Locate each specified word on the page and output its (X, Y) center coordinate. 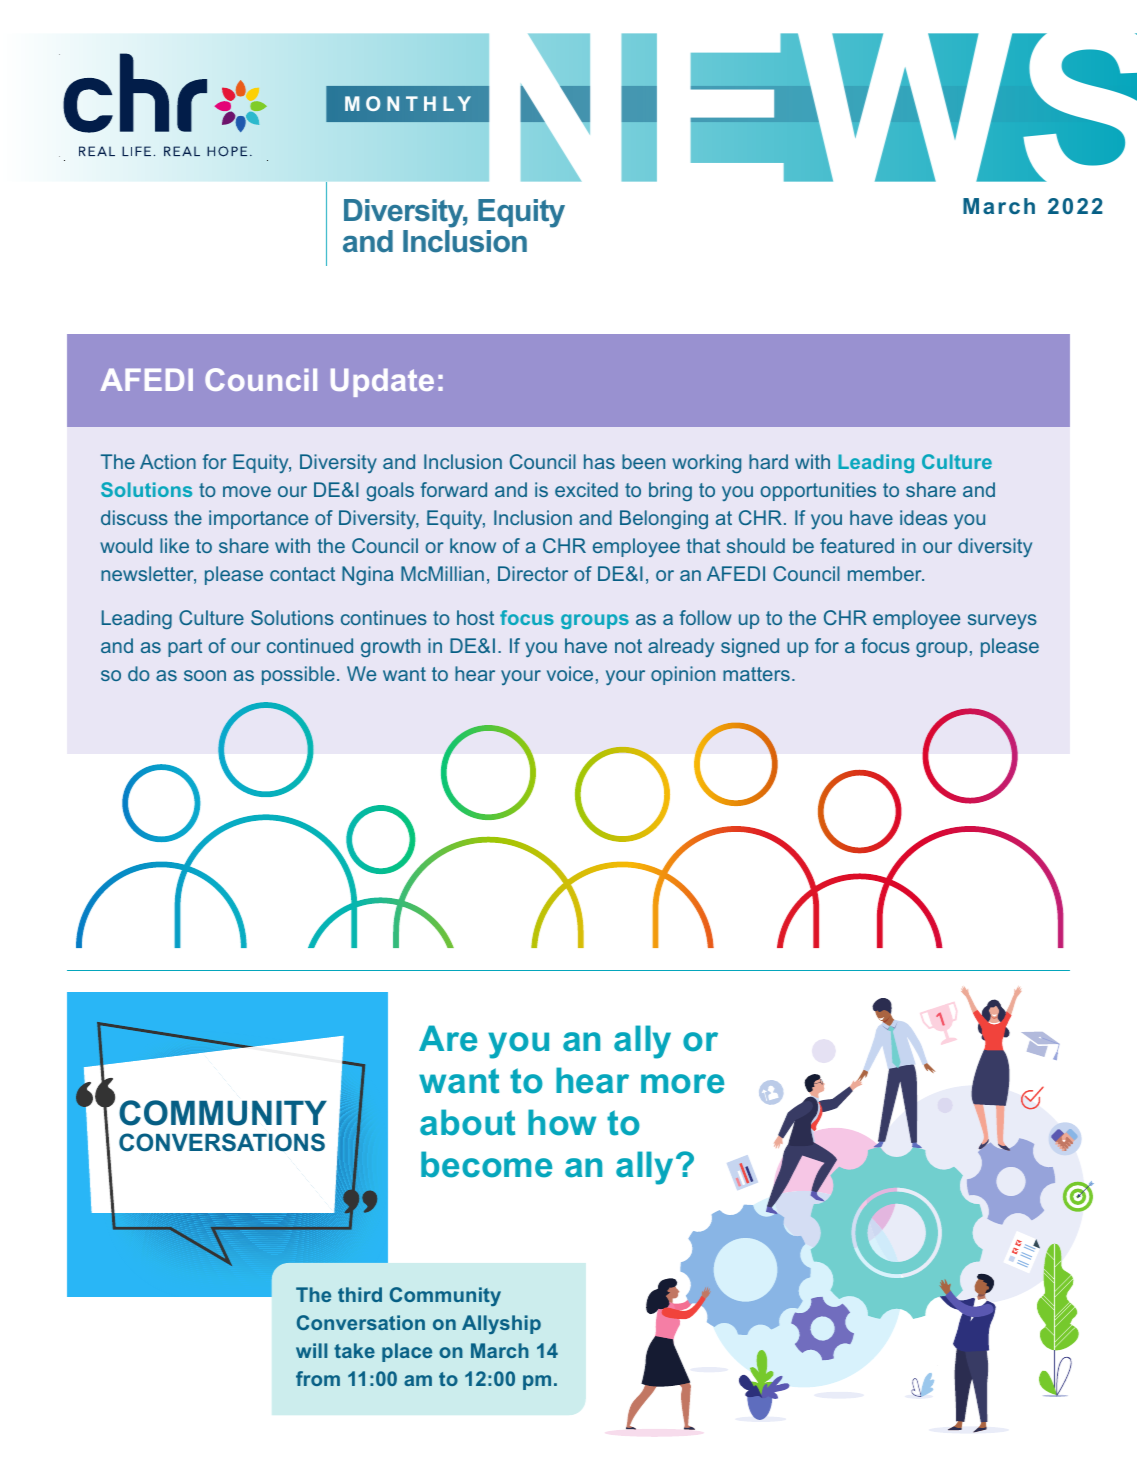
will (311, 1350)
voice (570, 673)
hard (768, 461)
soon (205, 675)
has (599, 461)
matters (756, 674)
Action (168, 461)
